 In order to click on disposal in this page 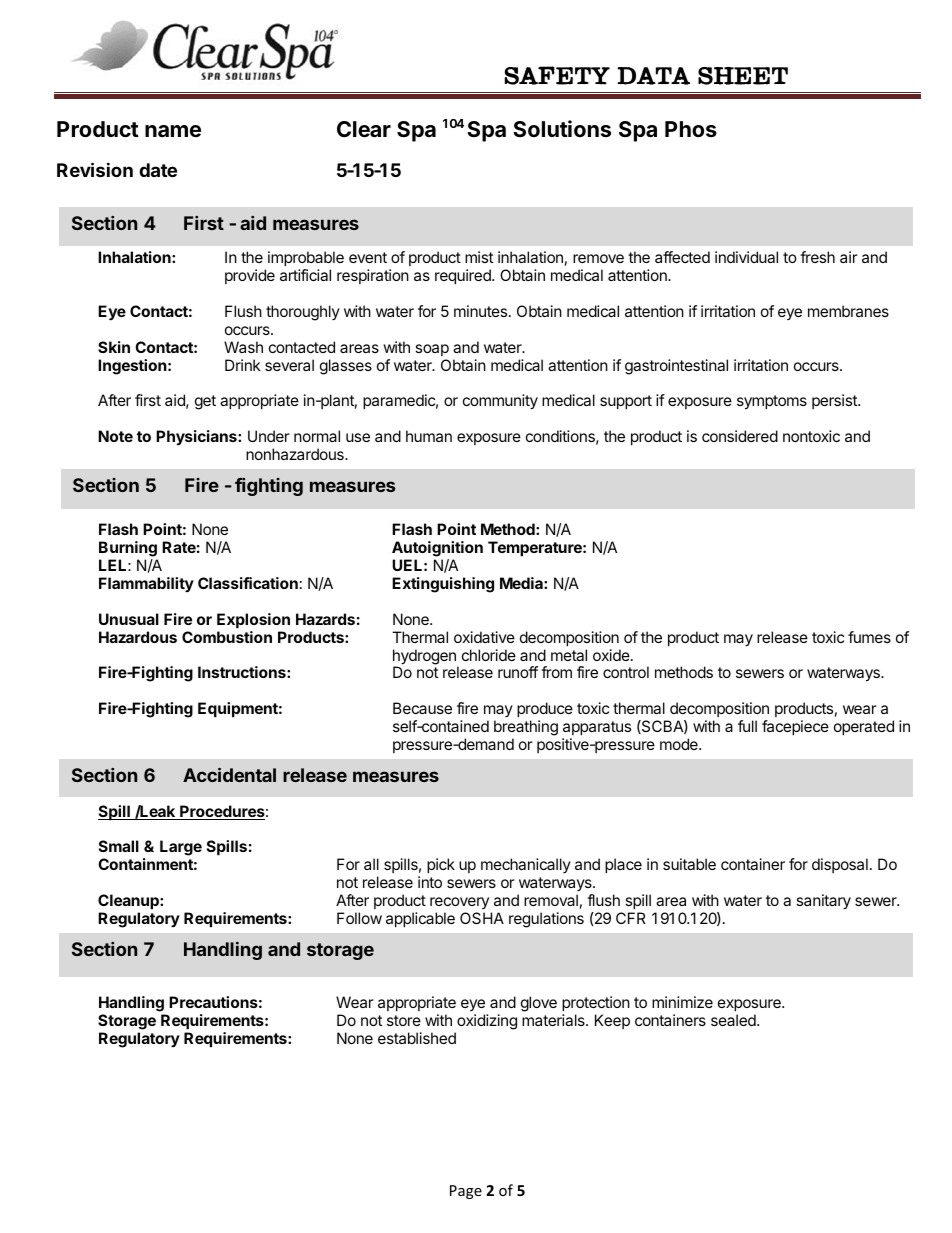, I will do `click(840, 865)`.
